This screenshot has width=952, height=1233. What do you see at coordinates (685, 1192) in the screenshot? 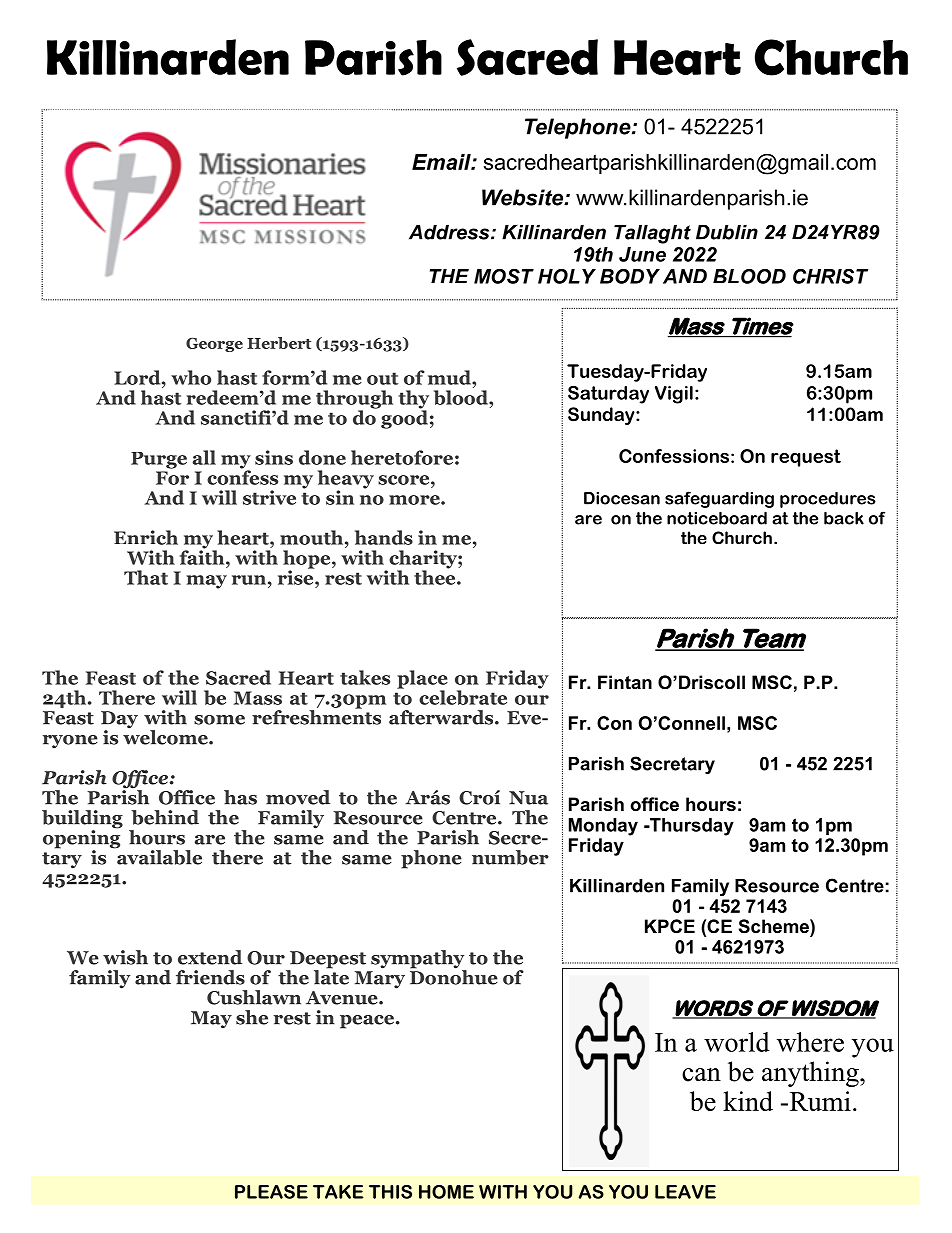
I see `LEAVE` at bounding box center [685, 1192].
